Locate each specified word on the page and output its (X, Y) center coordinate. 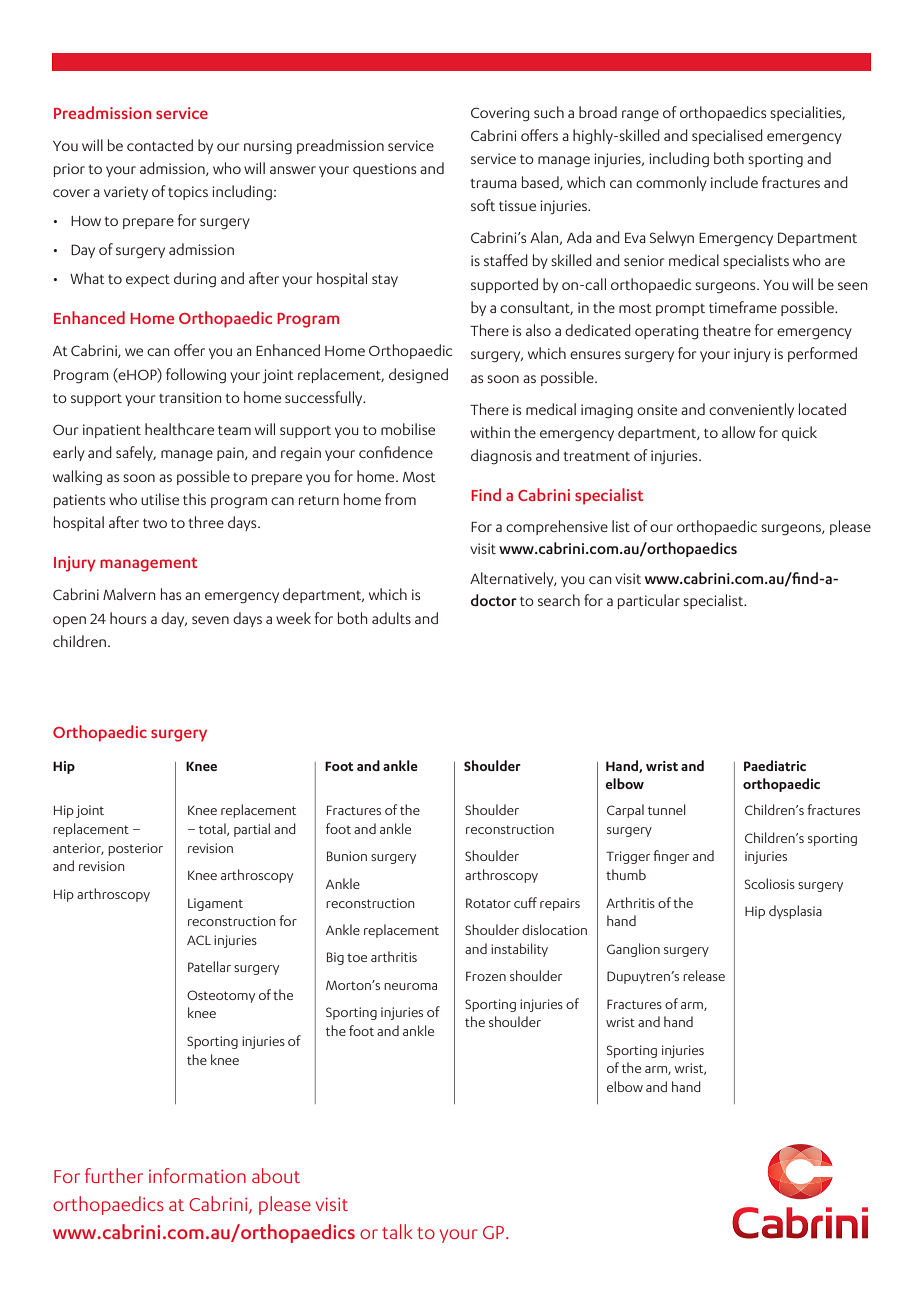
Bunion (347, 856)
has (171, 594)
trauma (493, 183)
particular (649, 601)
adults (391, 618)
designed (418, 376)
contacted (160, 145)
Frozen (486, 976)
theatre (727, 330)
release (704, 975)
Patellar (209, 966)
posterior (135, 849)
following (196, 376)
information (197, 1175)
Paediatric (775, 765)
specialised (727, 136)
